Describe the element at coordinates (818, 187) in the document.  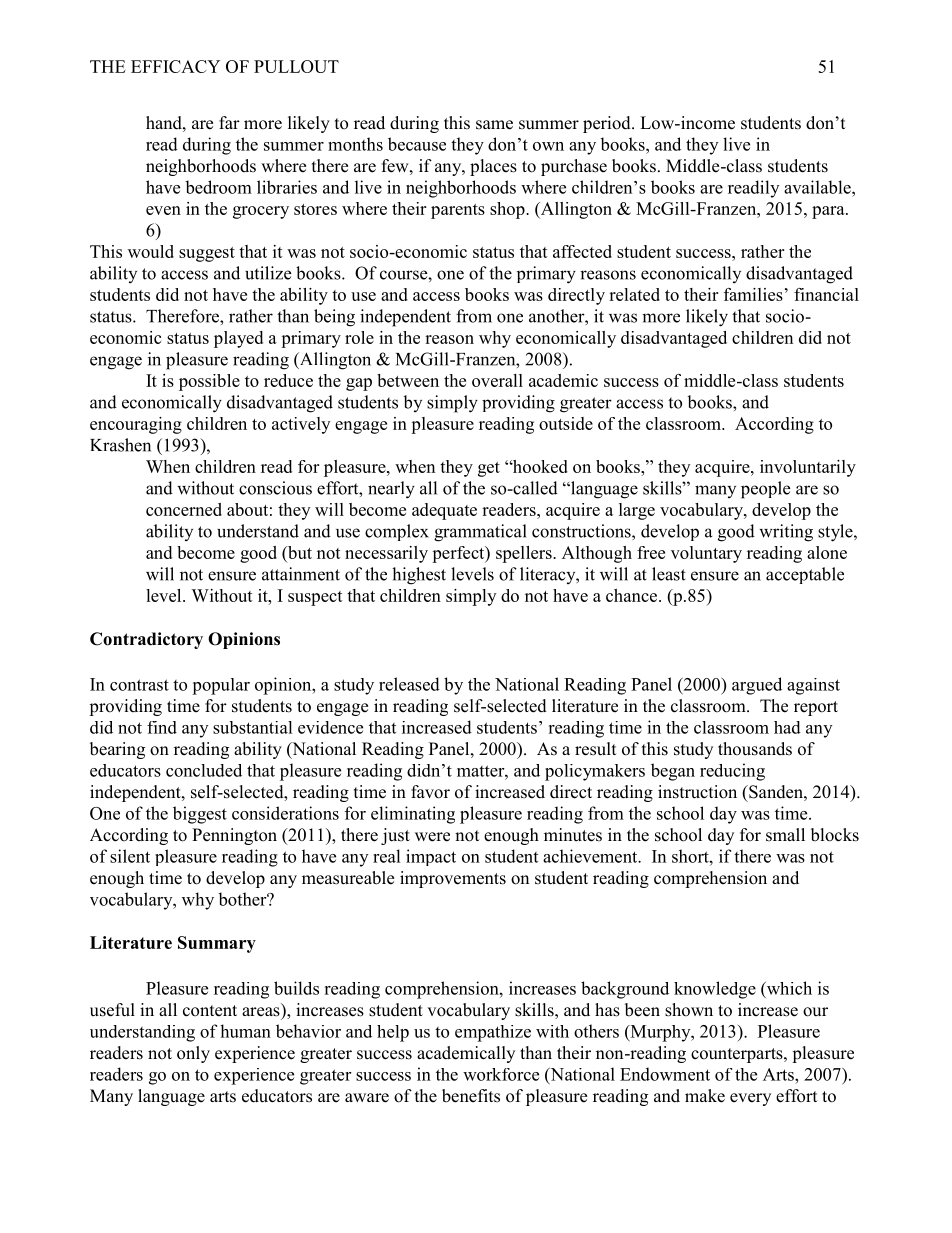
I see `available` at that location.
